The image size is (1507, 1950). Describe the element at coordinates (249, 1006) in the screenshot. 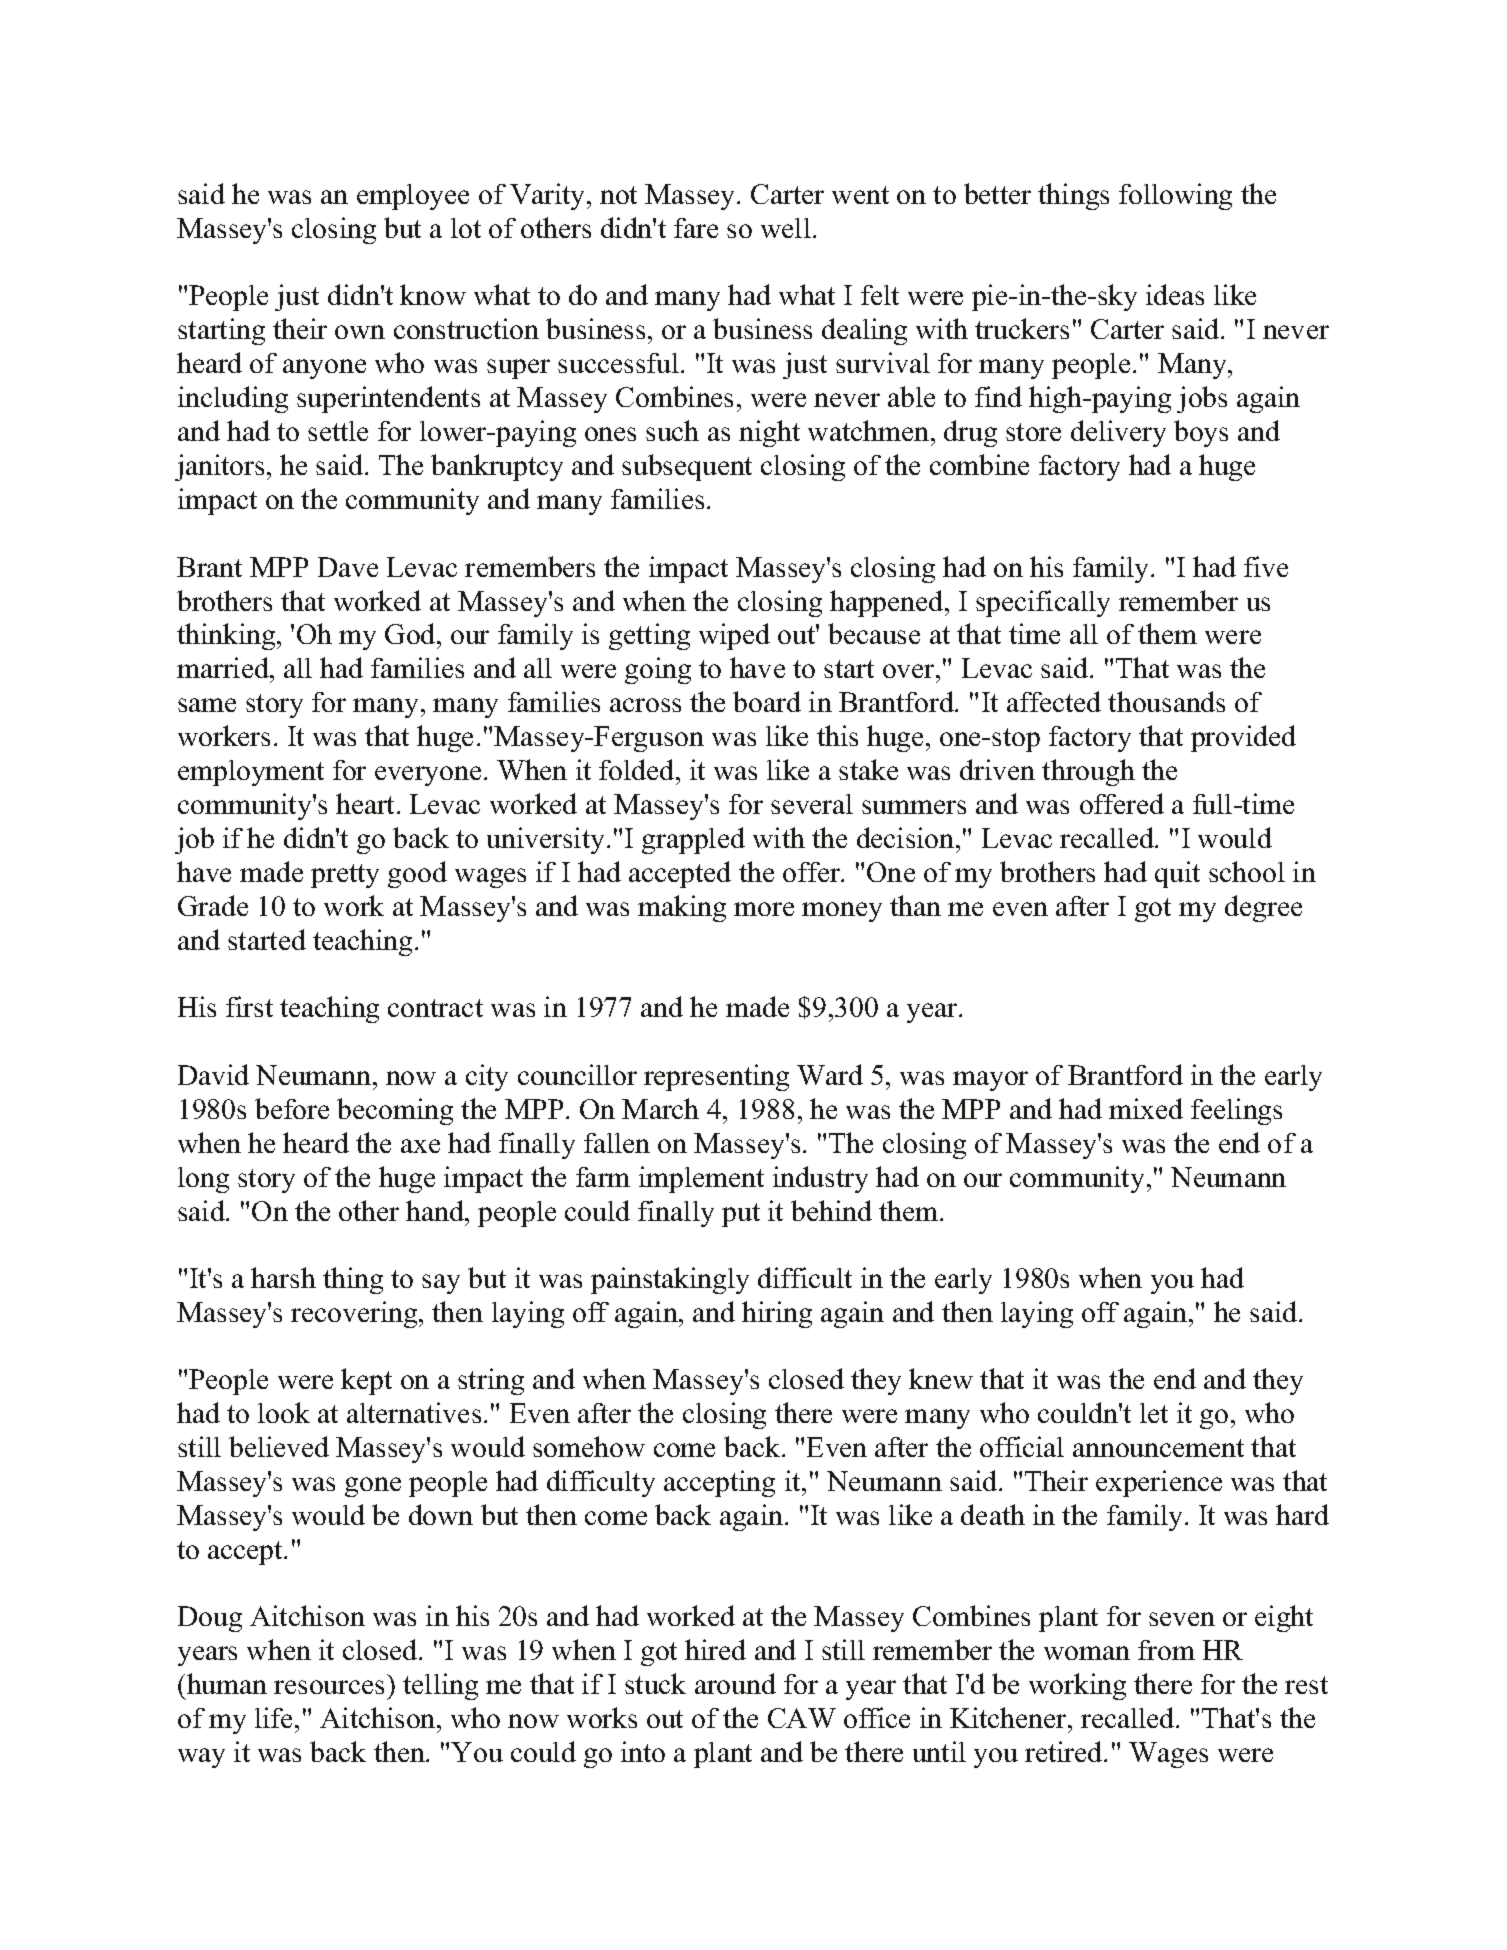

I see `first` at that location.
